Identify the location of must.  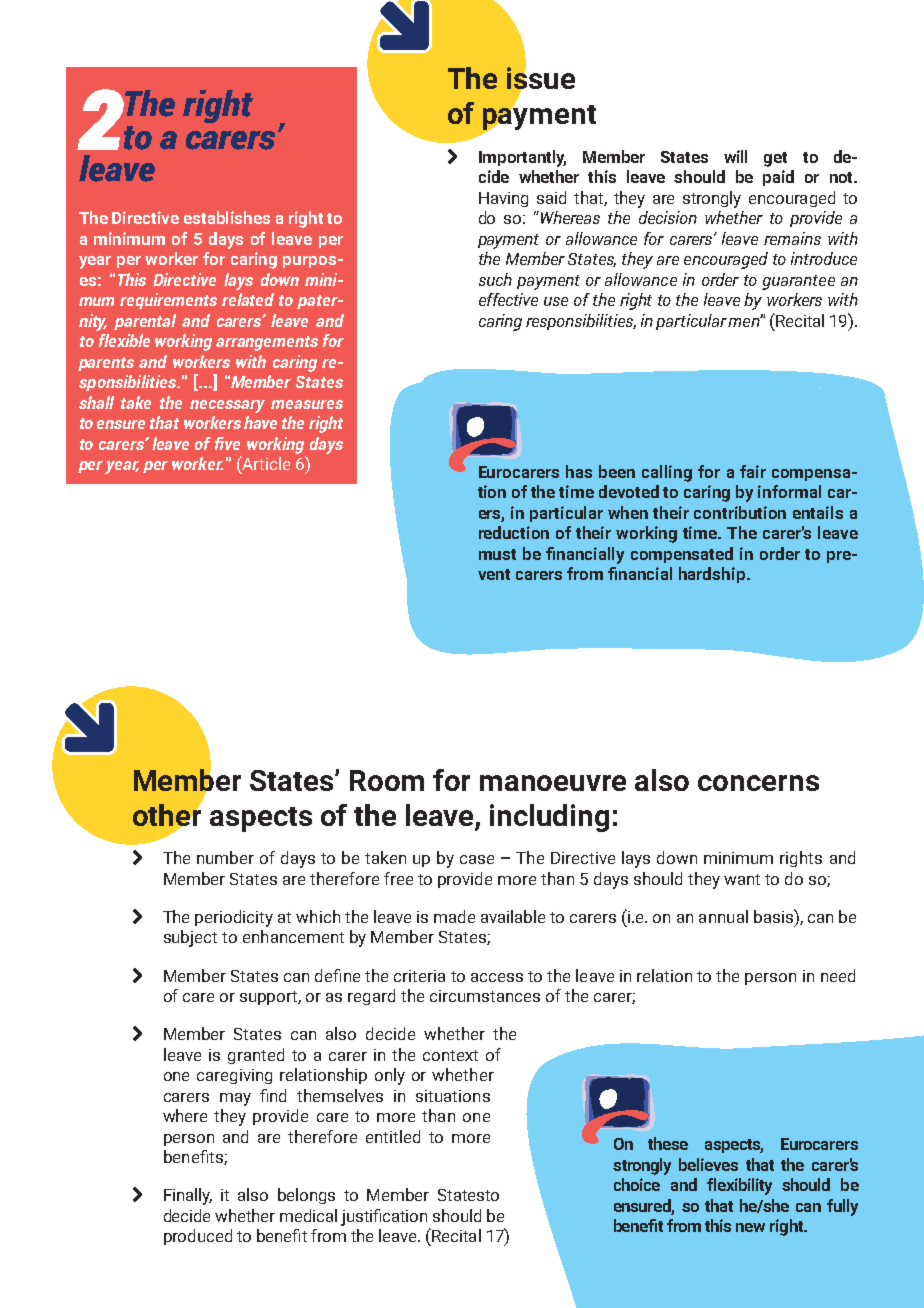
(497, 554).
